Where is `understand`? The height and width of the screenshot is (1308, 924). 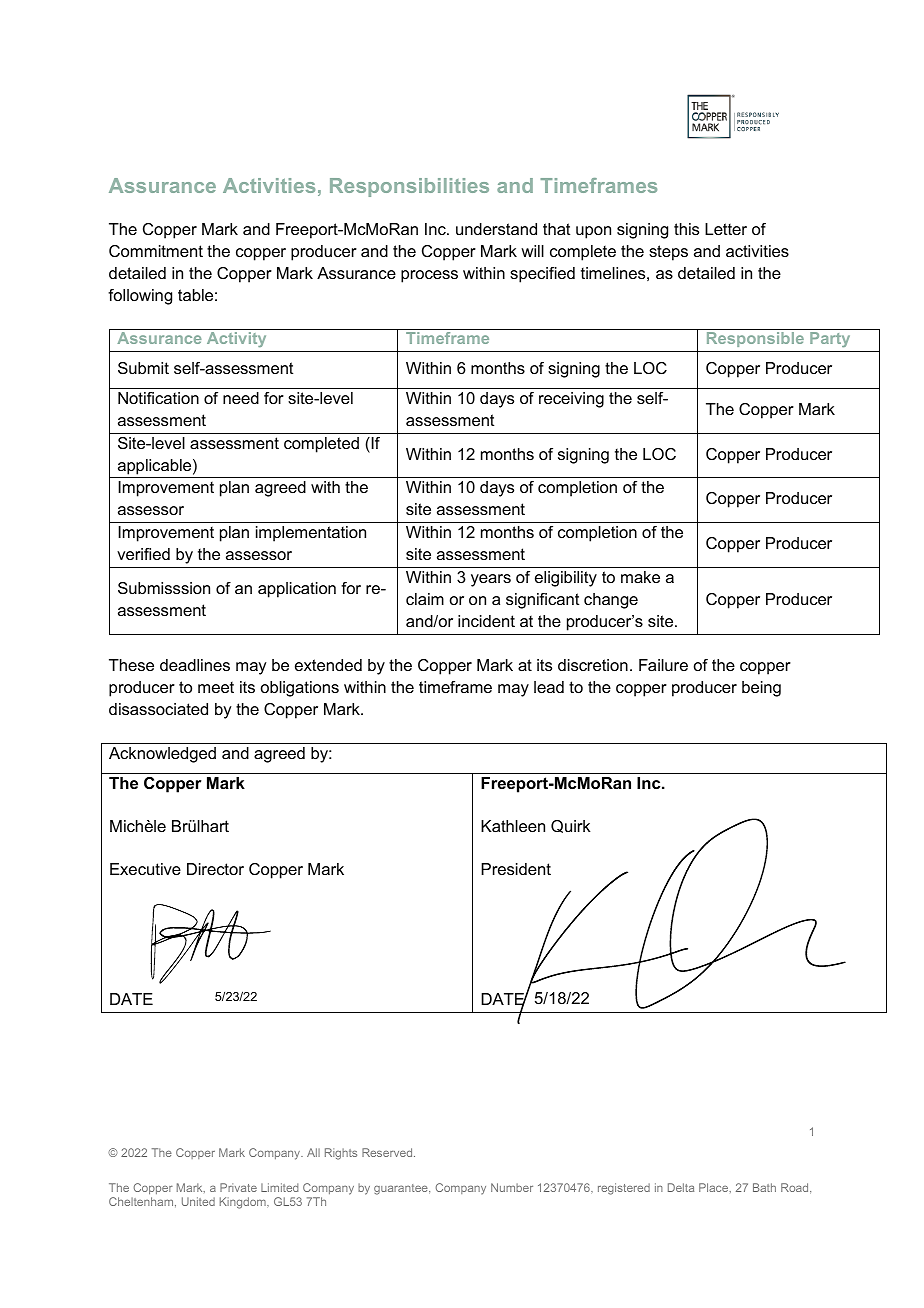
understand is located at coordinates (496, 229).
